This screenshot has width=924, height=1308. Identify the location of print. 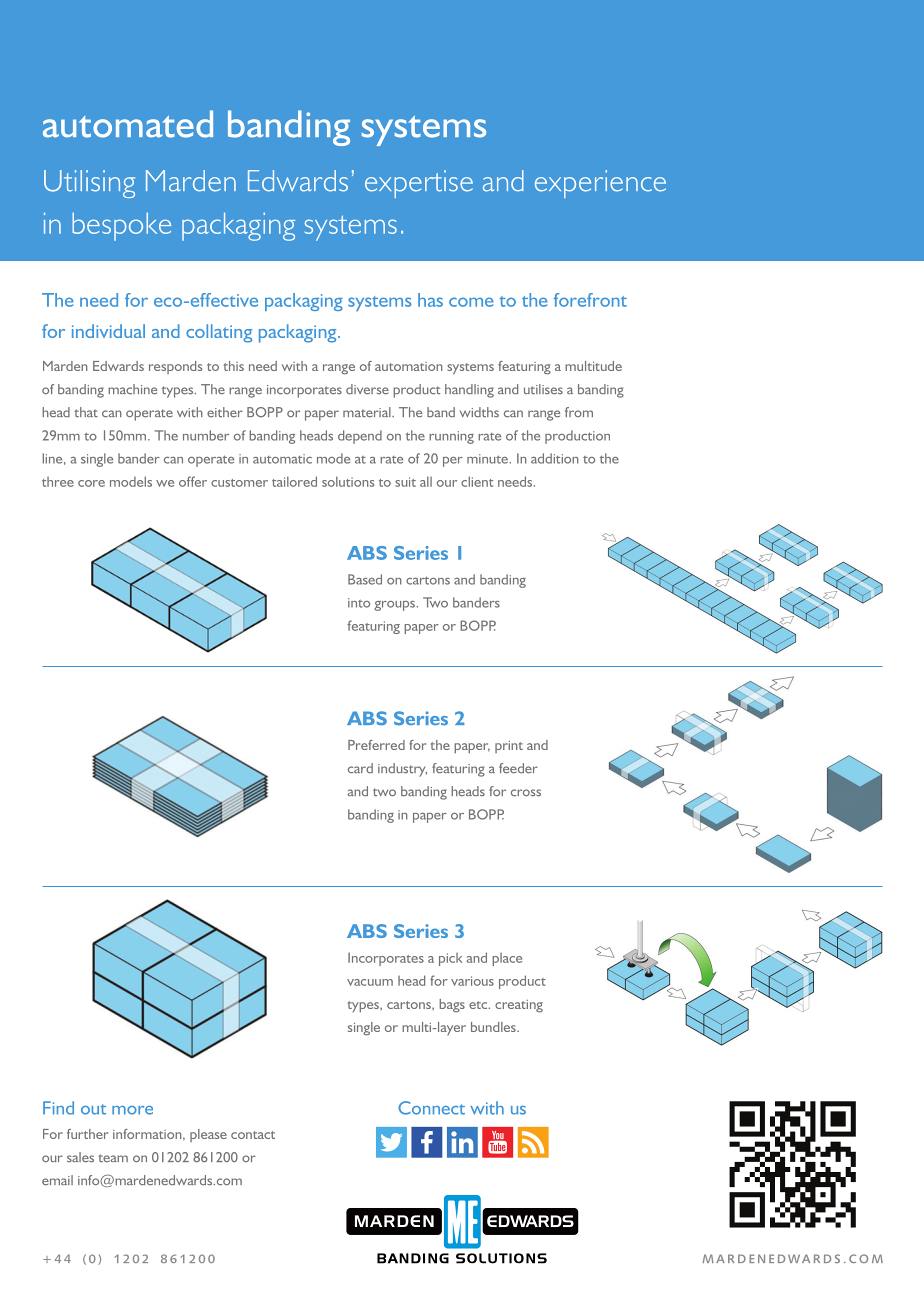
(509, 747).
